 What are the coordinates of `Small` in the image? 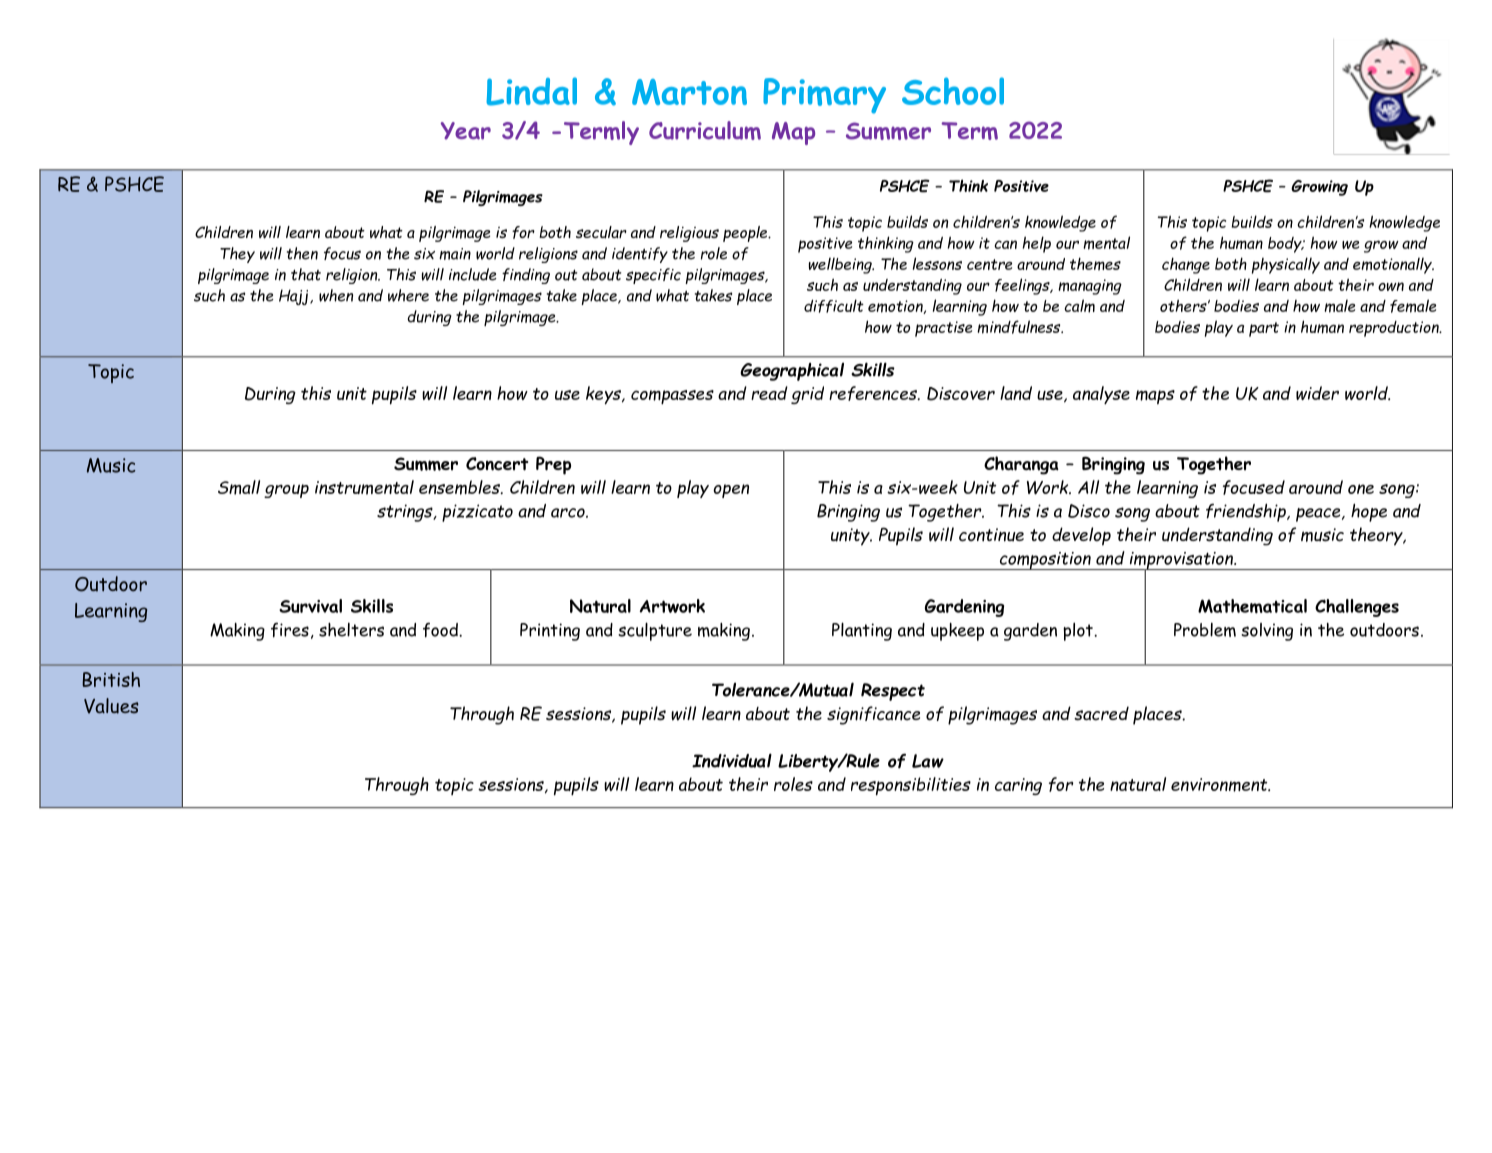 It's located at (239, 487).
